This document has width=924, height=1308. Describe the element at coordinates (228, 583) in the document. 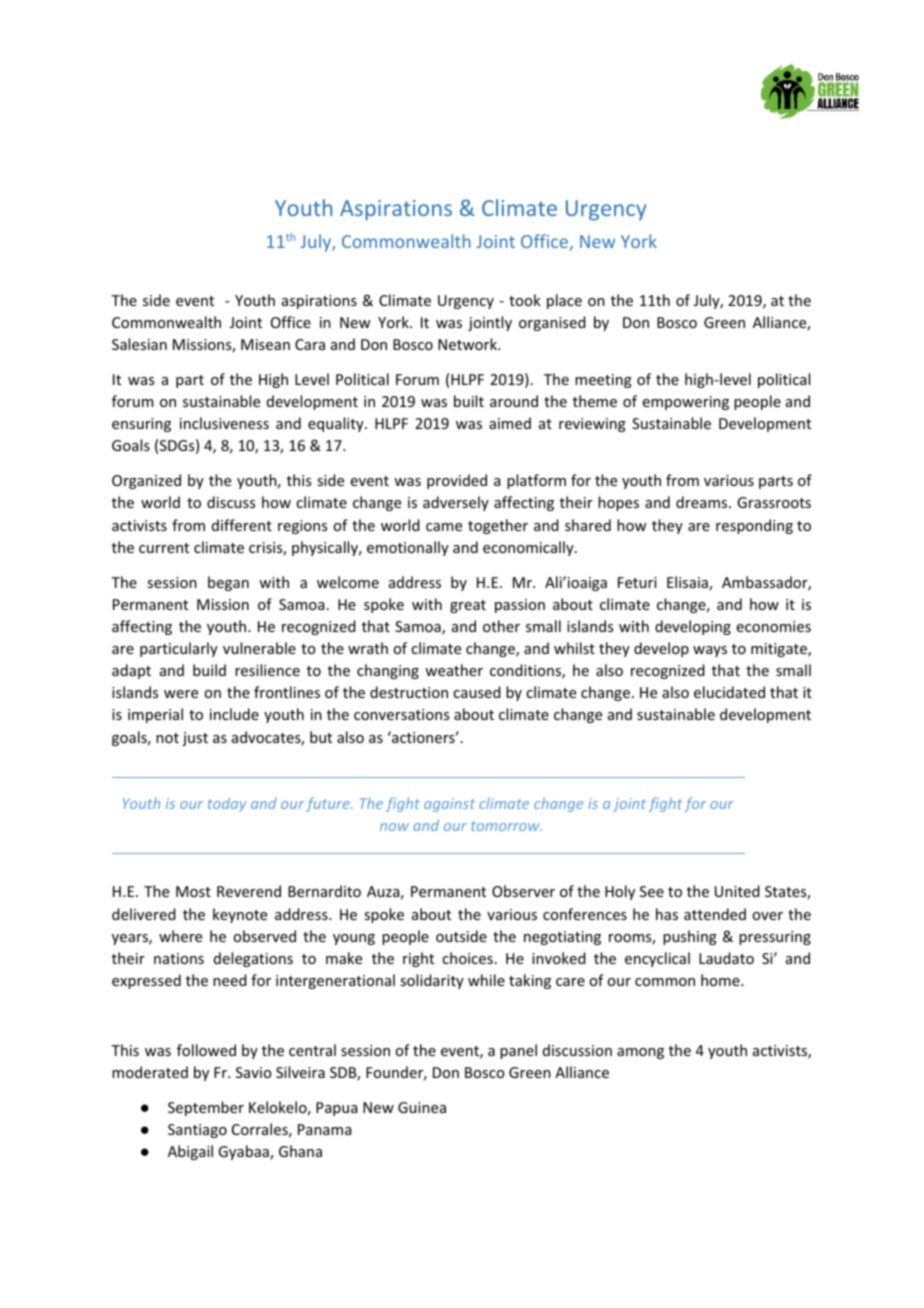

I see `began` at that location.
